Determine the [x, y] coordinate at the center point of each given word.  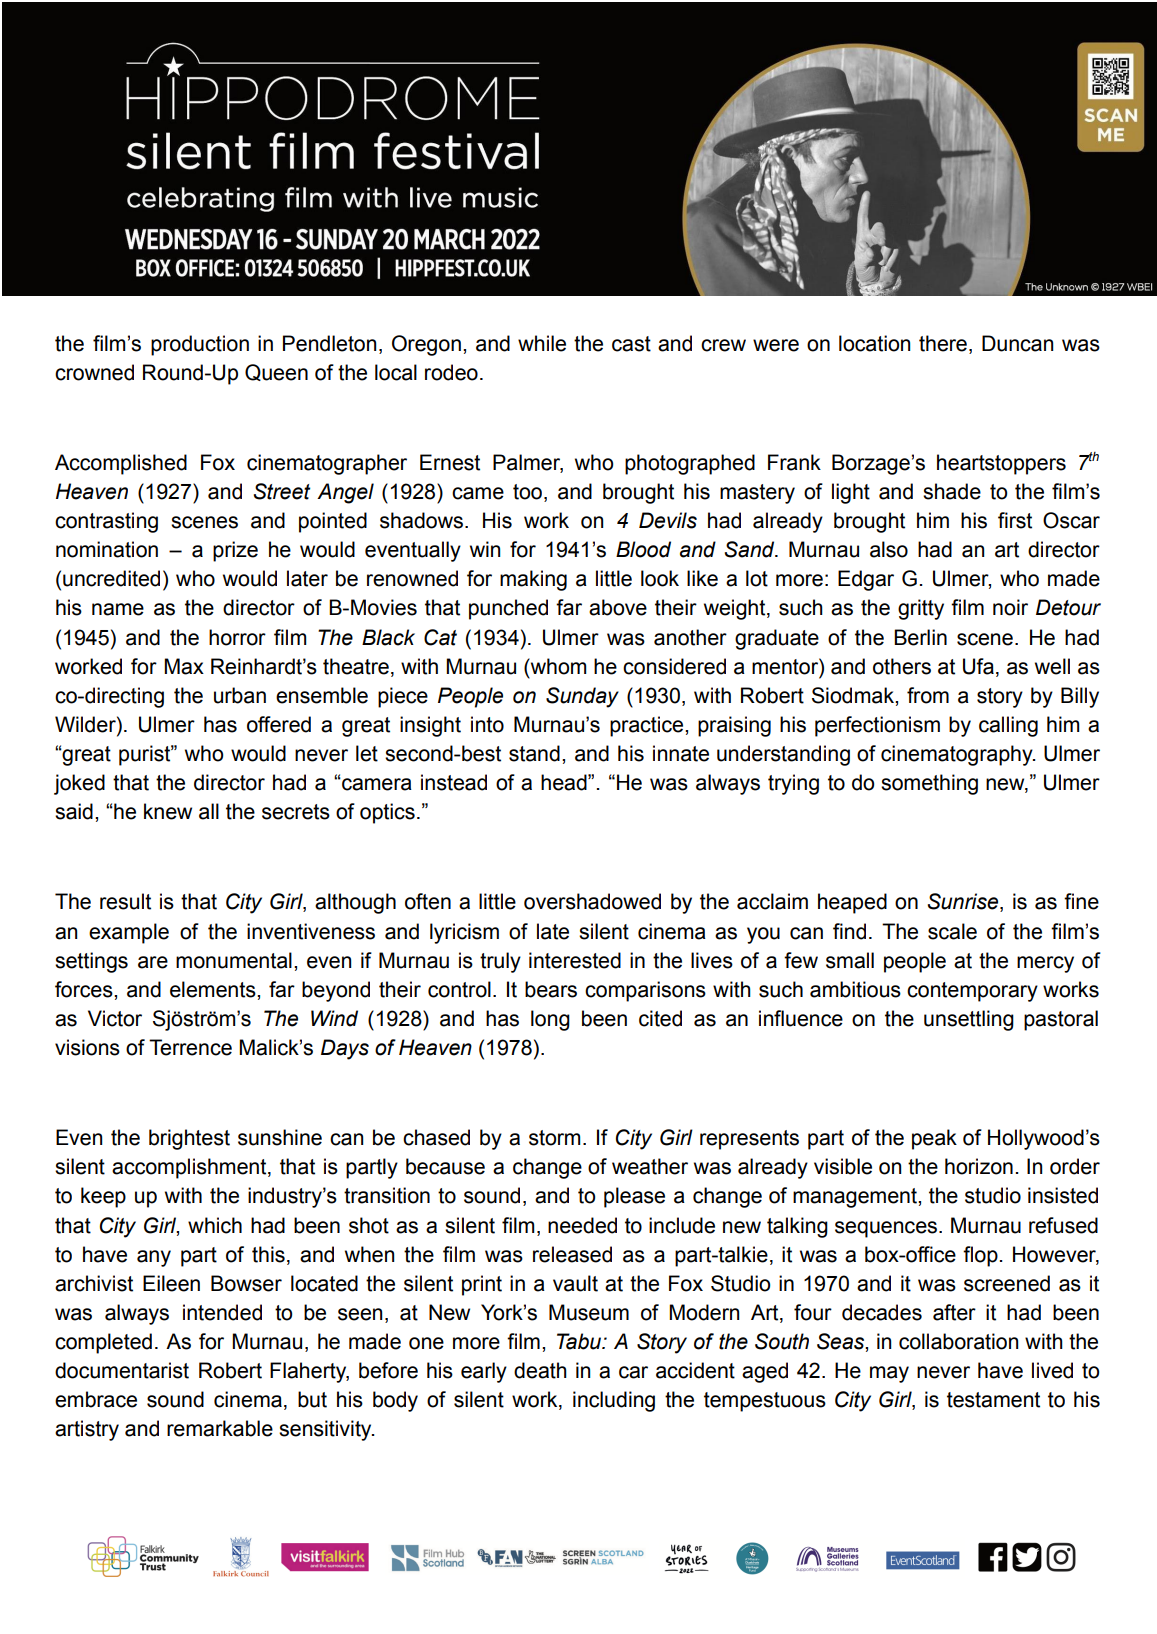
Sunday [582, 697]
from [928, 695]
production [200, 345]
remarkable [220, 1428]
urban [240, 695]
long [550, 1020]
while [542, 343]
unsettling [969, 1020]
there [943, 343]
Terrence [190, 1047]
